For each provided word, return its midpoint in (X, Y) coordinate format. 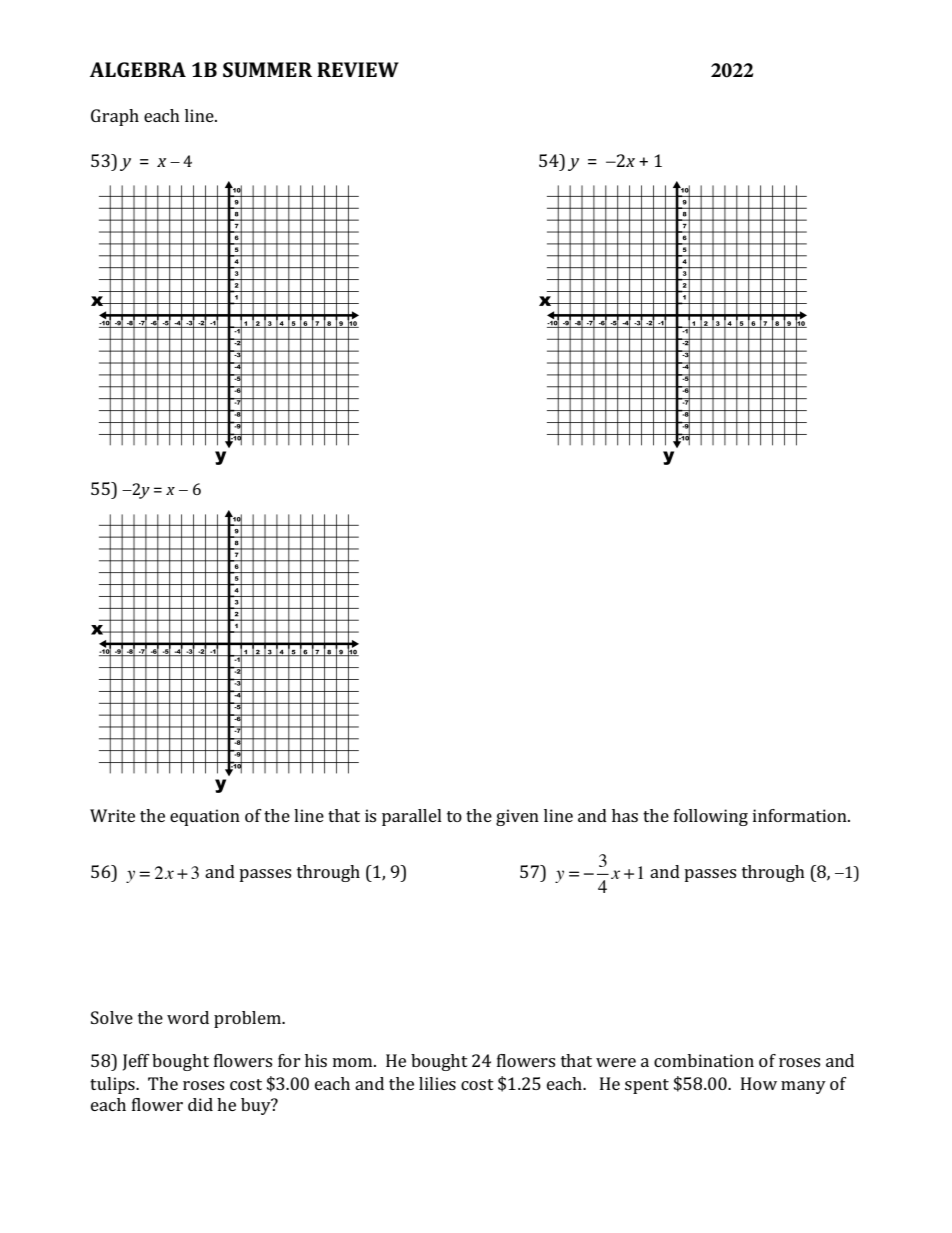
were (616, 1062)
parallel (412, 817)
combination (704, 1060)
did (200, 1104)
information (801, 815)
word (188, 1017)
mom (354, 1062)
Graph (115, 117)
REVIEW (358, 69)
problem (248, 1019)
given (517, 817)
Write (112, 815)
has (625, 815)
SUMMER (267, 69)
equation (205, 817)
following (711, 817)
